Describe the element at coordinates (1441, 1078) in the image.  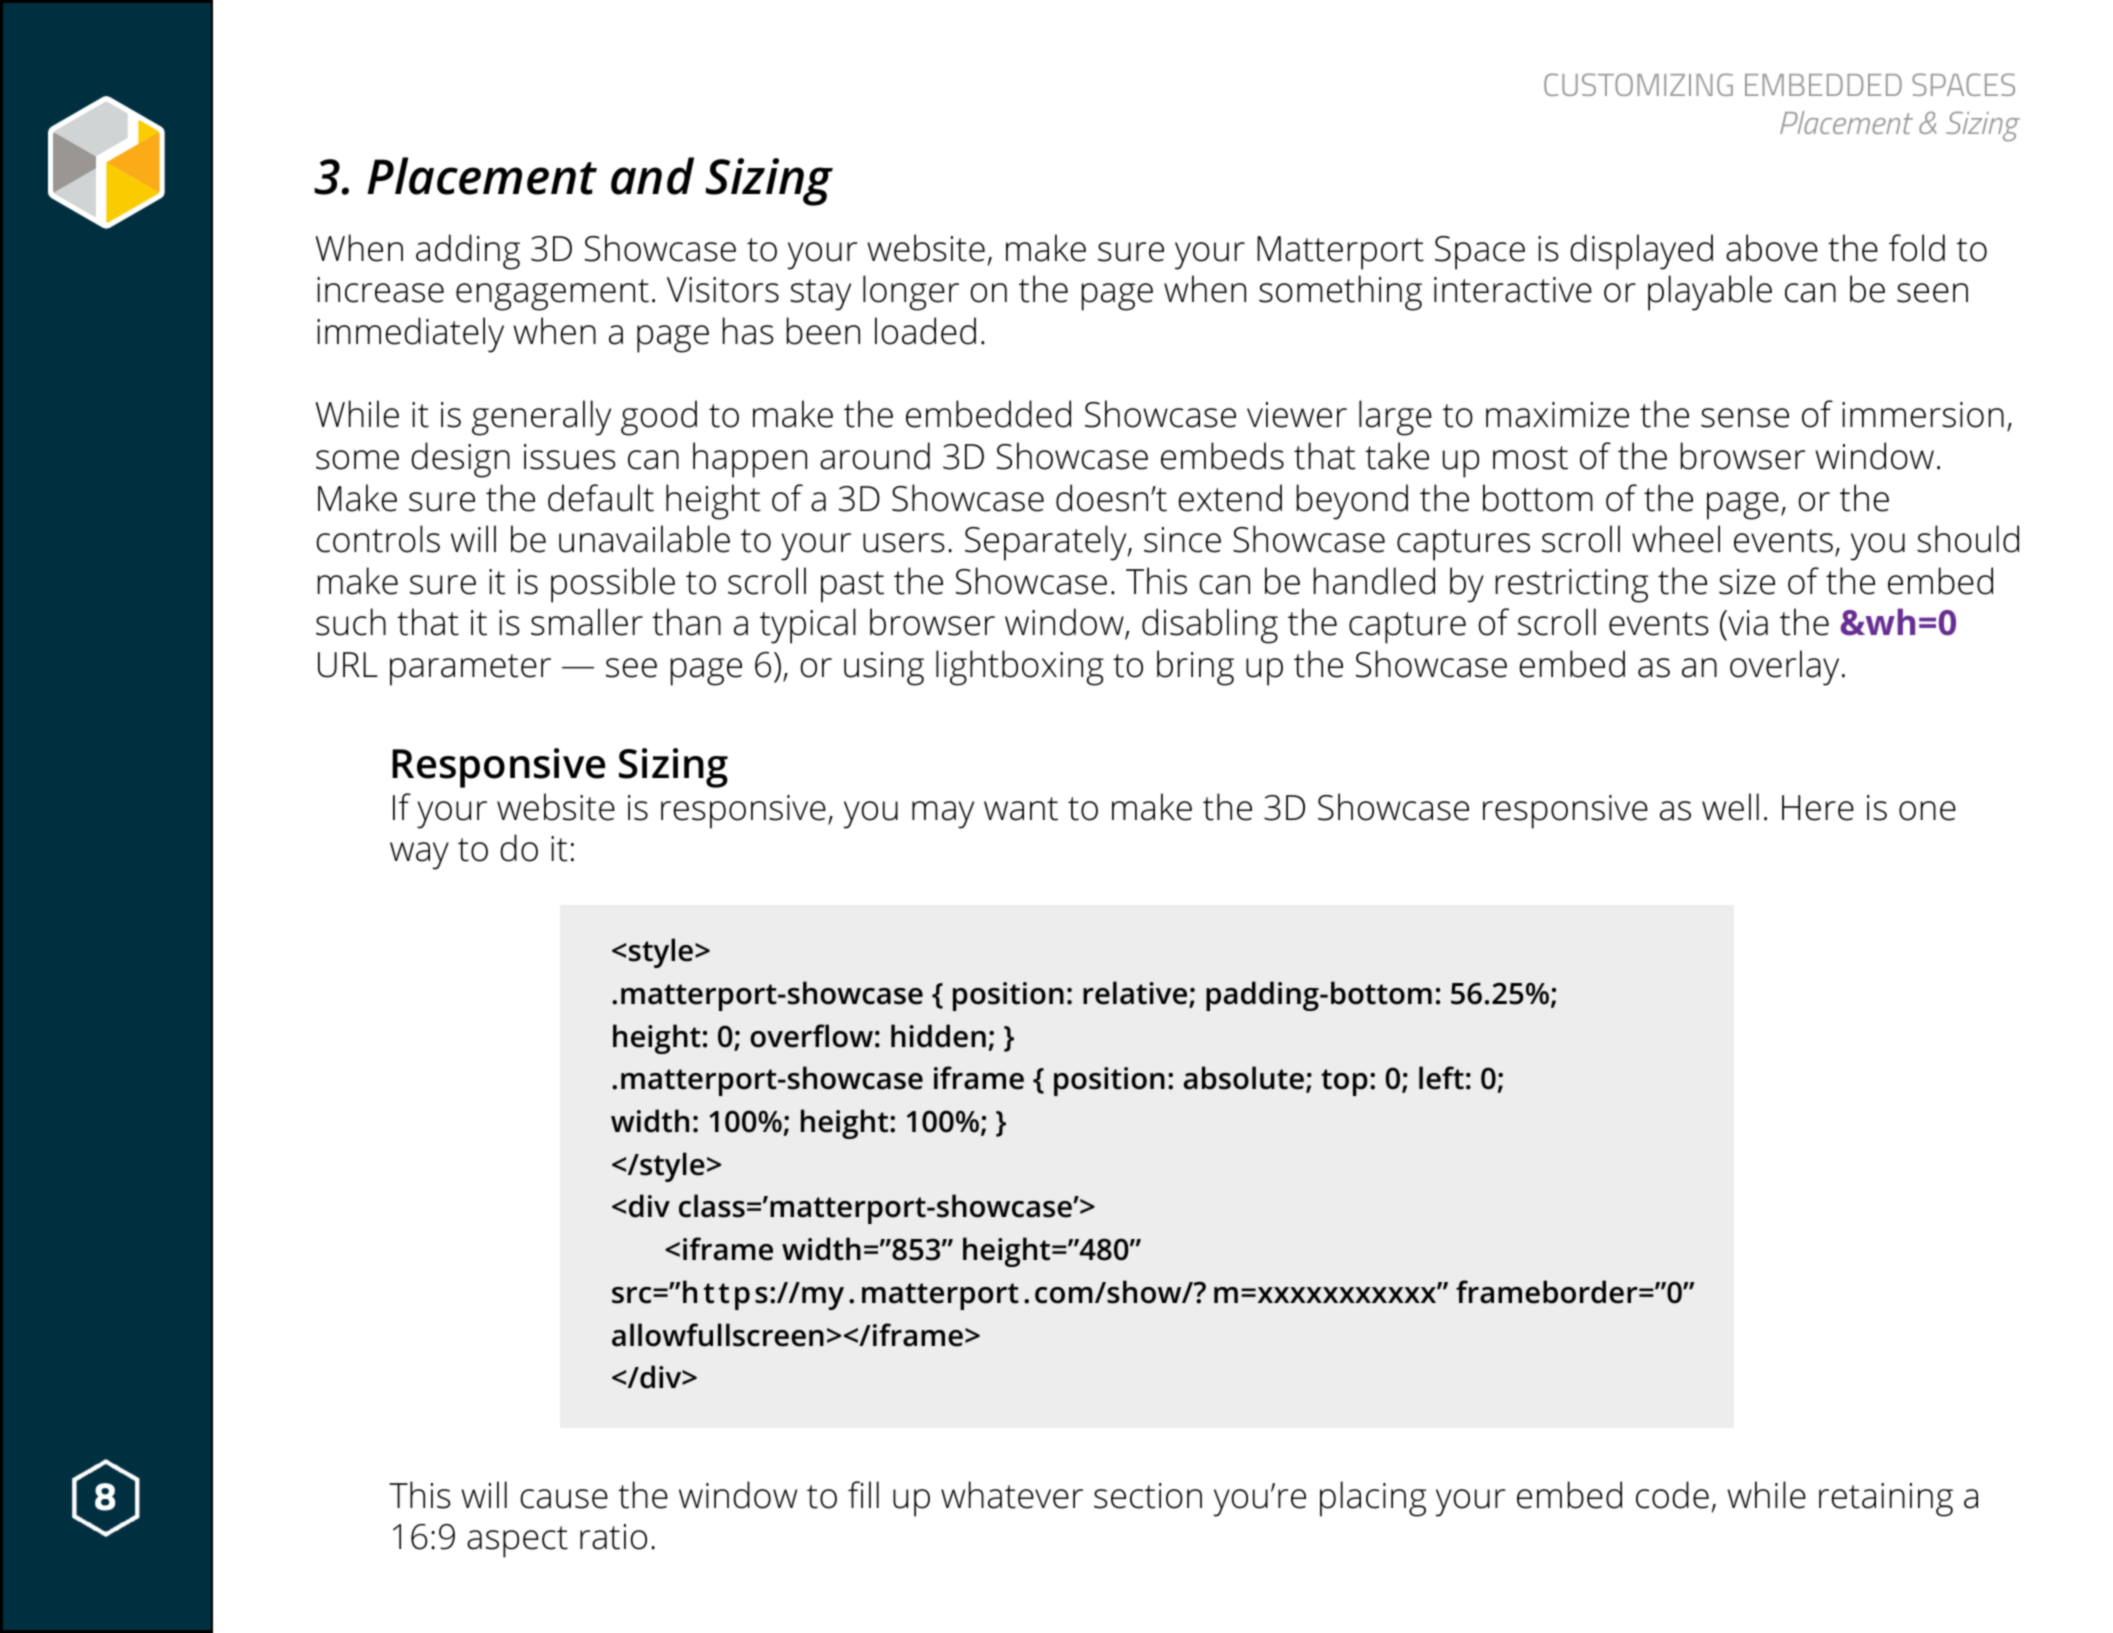
I see `left` at that location.
